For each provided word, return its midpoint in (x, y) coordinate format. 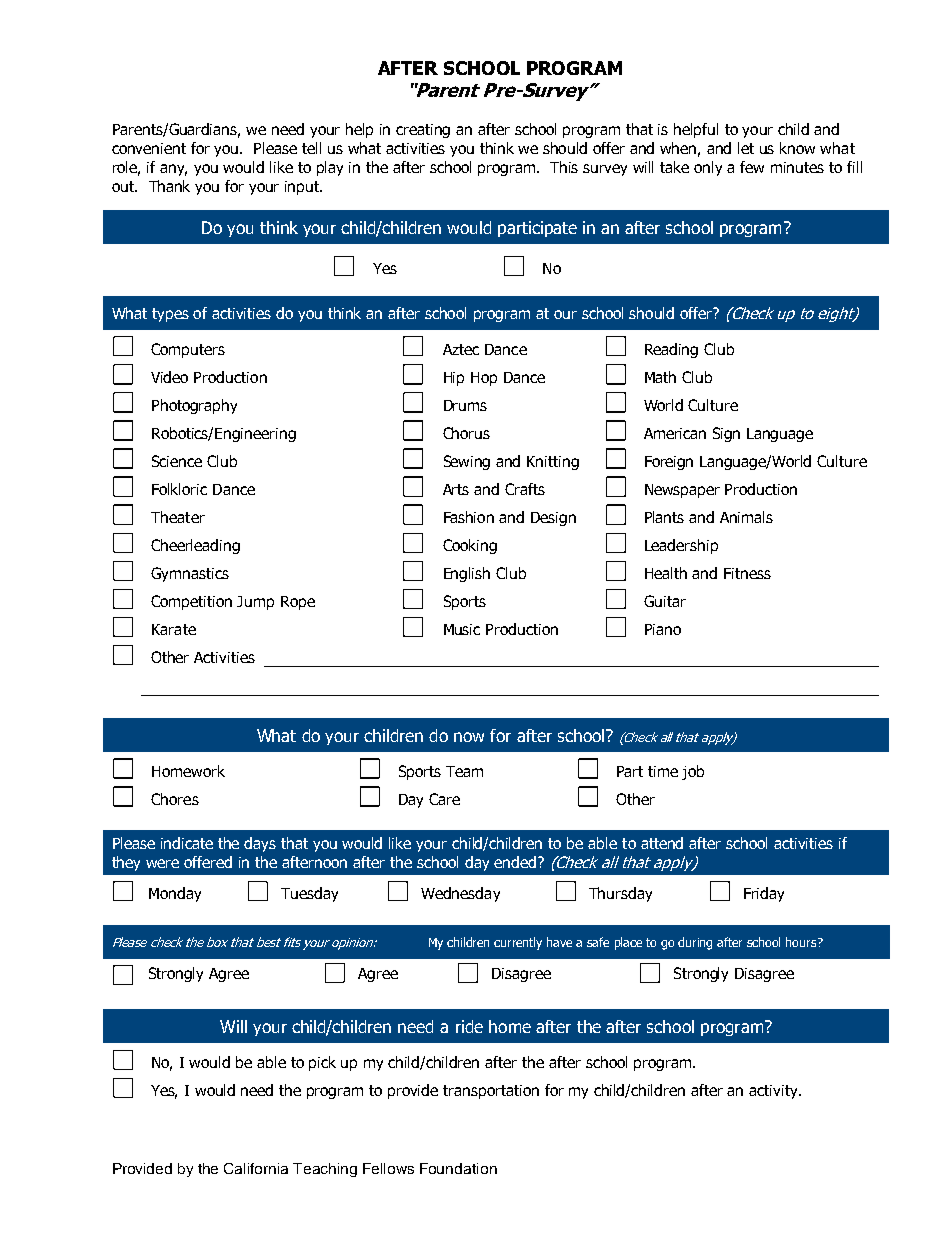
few (752, 167)
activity (774, 1092)
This (564, 167)
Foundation (458, 1168)
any (173, 170)
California (256, 1168)
